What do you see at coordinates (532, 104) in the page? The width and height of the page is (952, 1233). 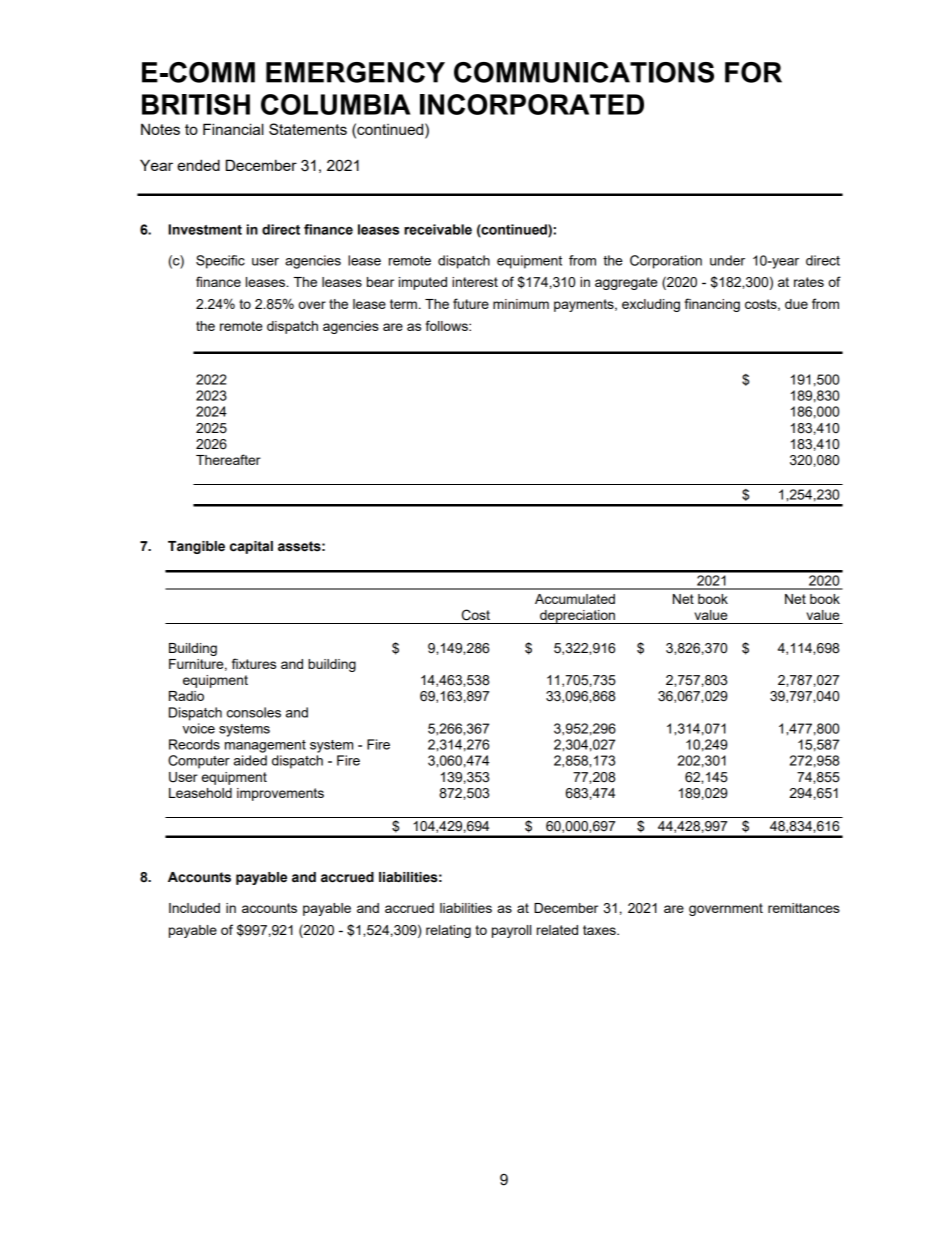 I see `INCORPORATED` at bounding box center [532, 104].
